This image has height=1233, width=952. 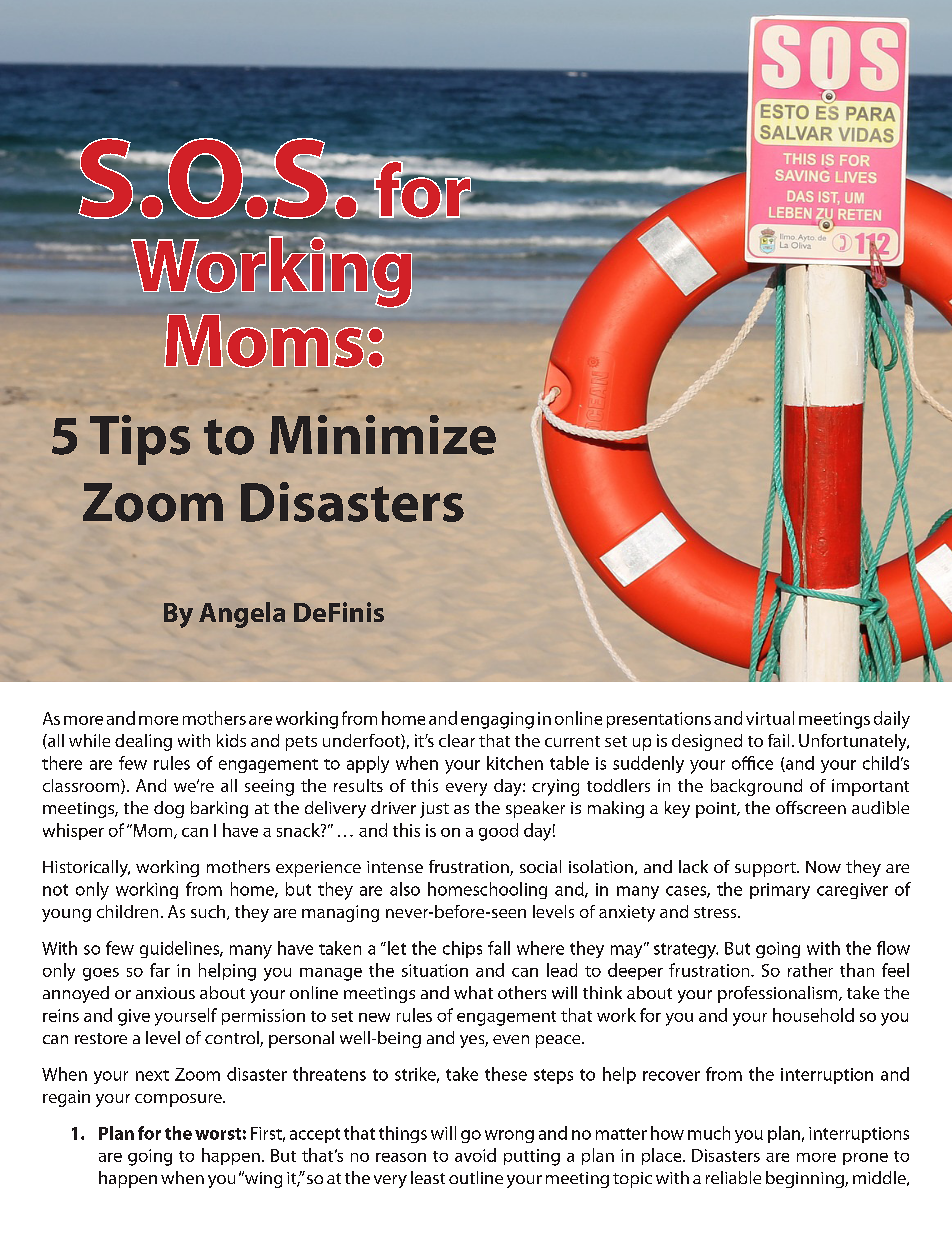 I want to click on Moms, so click(x=264, y=341).
